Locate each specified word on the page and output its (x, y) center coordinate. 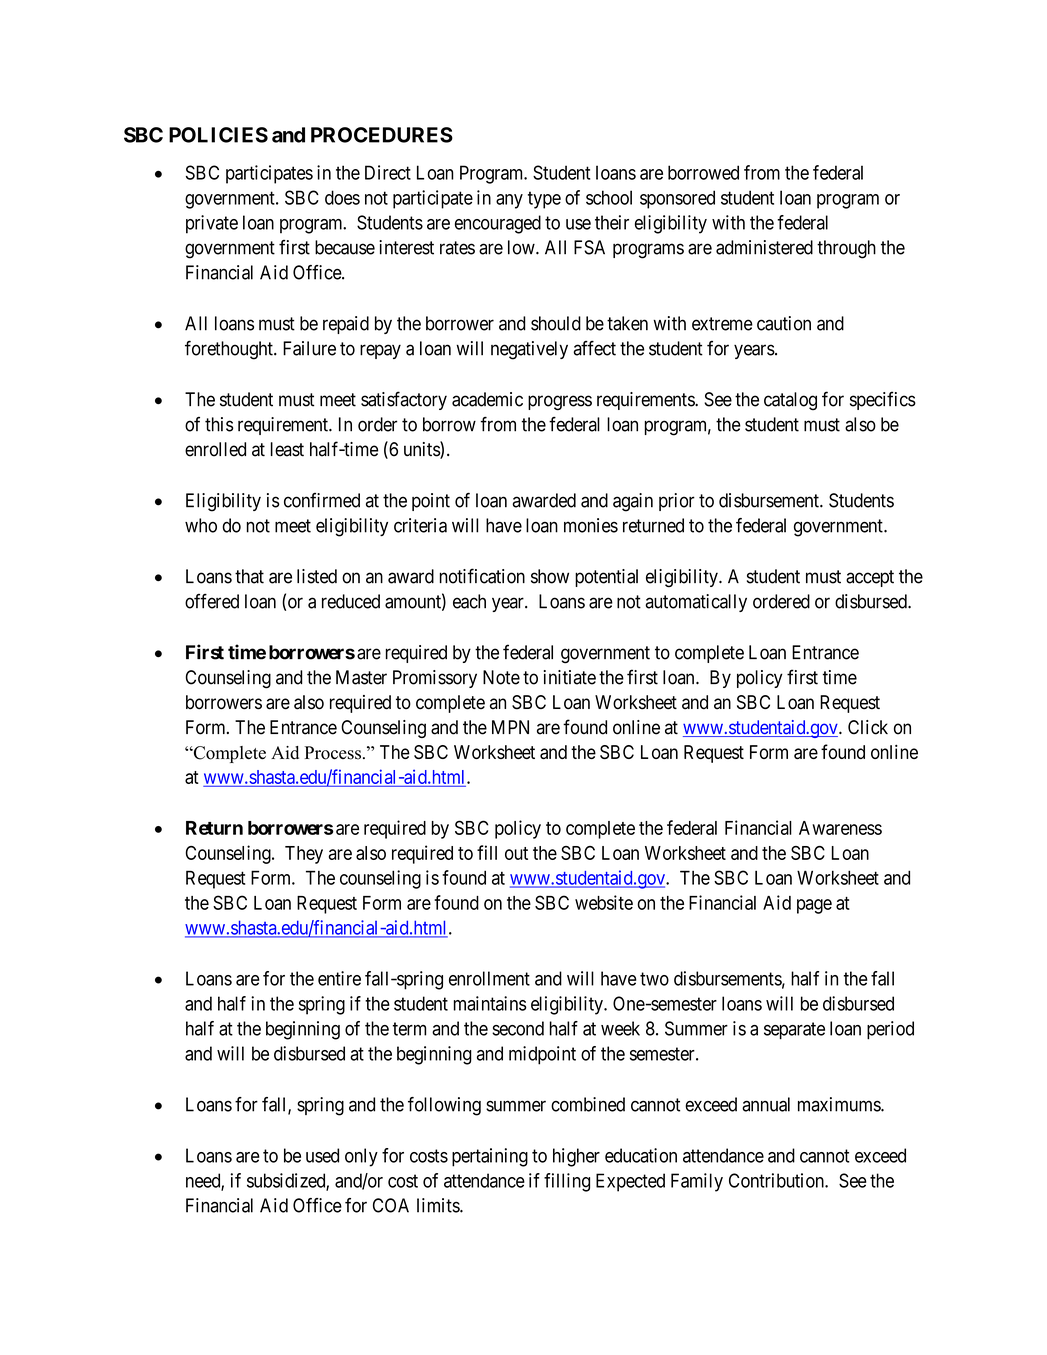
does (342, 197)
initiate (570, 677)
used (322, 1155)
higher (576, 1157)
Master (361, 677)
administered (764, 247)
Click (868, 727)
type (544, 200)
